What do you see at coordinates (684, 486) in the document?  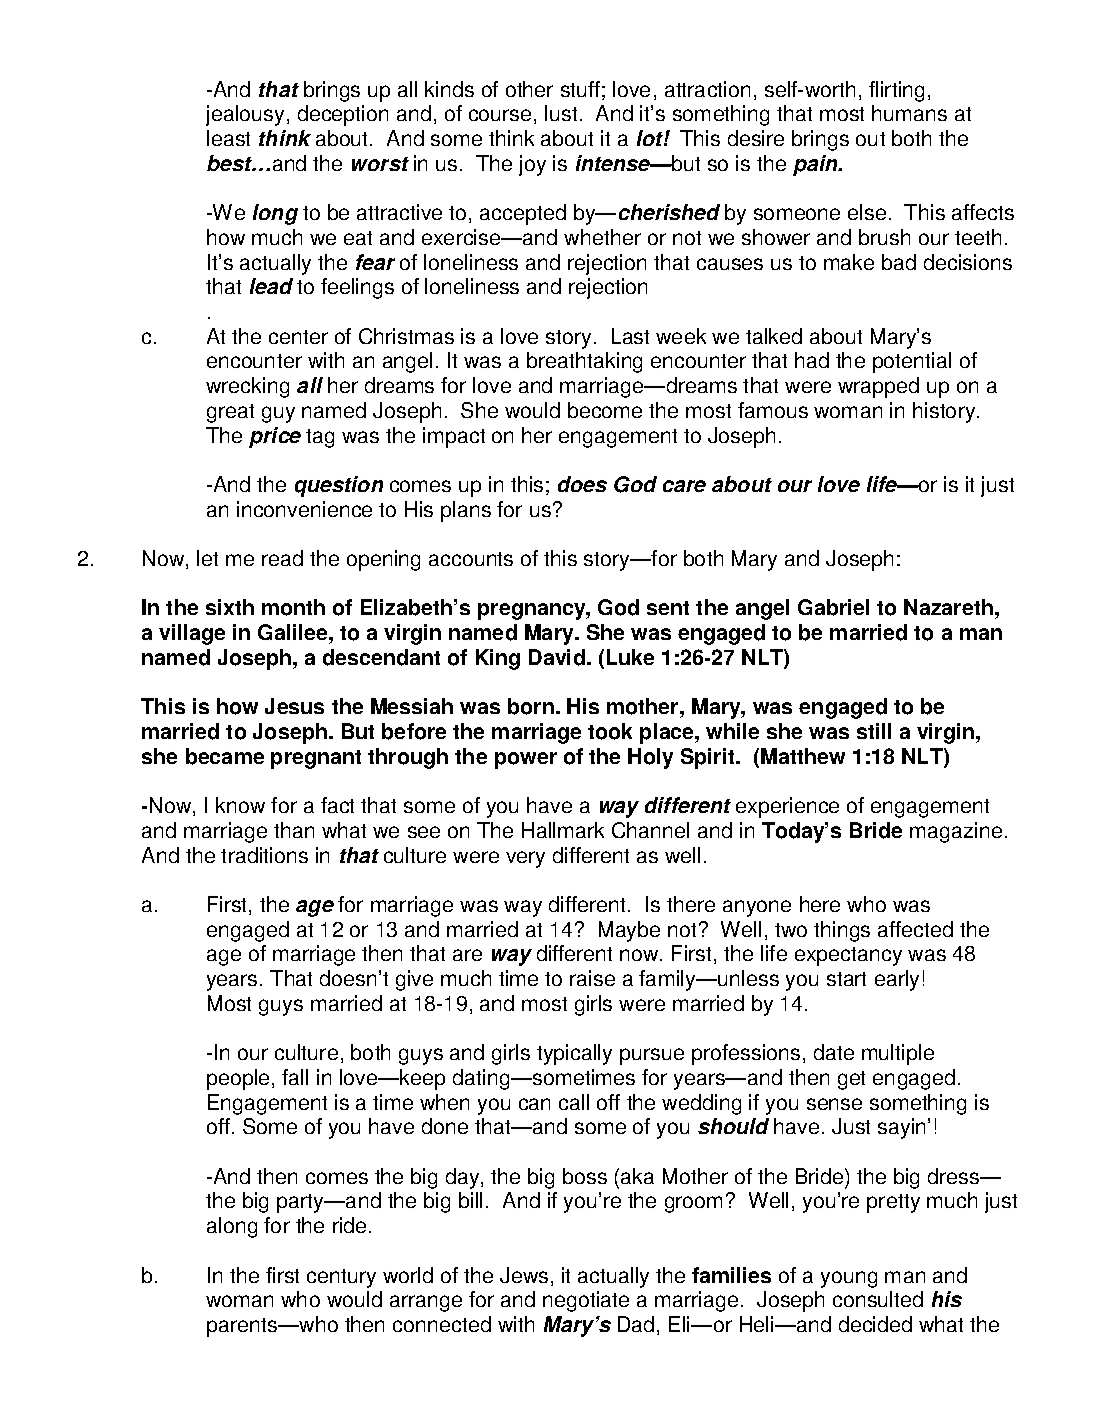 I see `care` at bounding box center [684, 486].
